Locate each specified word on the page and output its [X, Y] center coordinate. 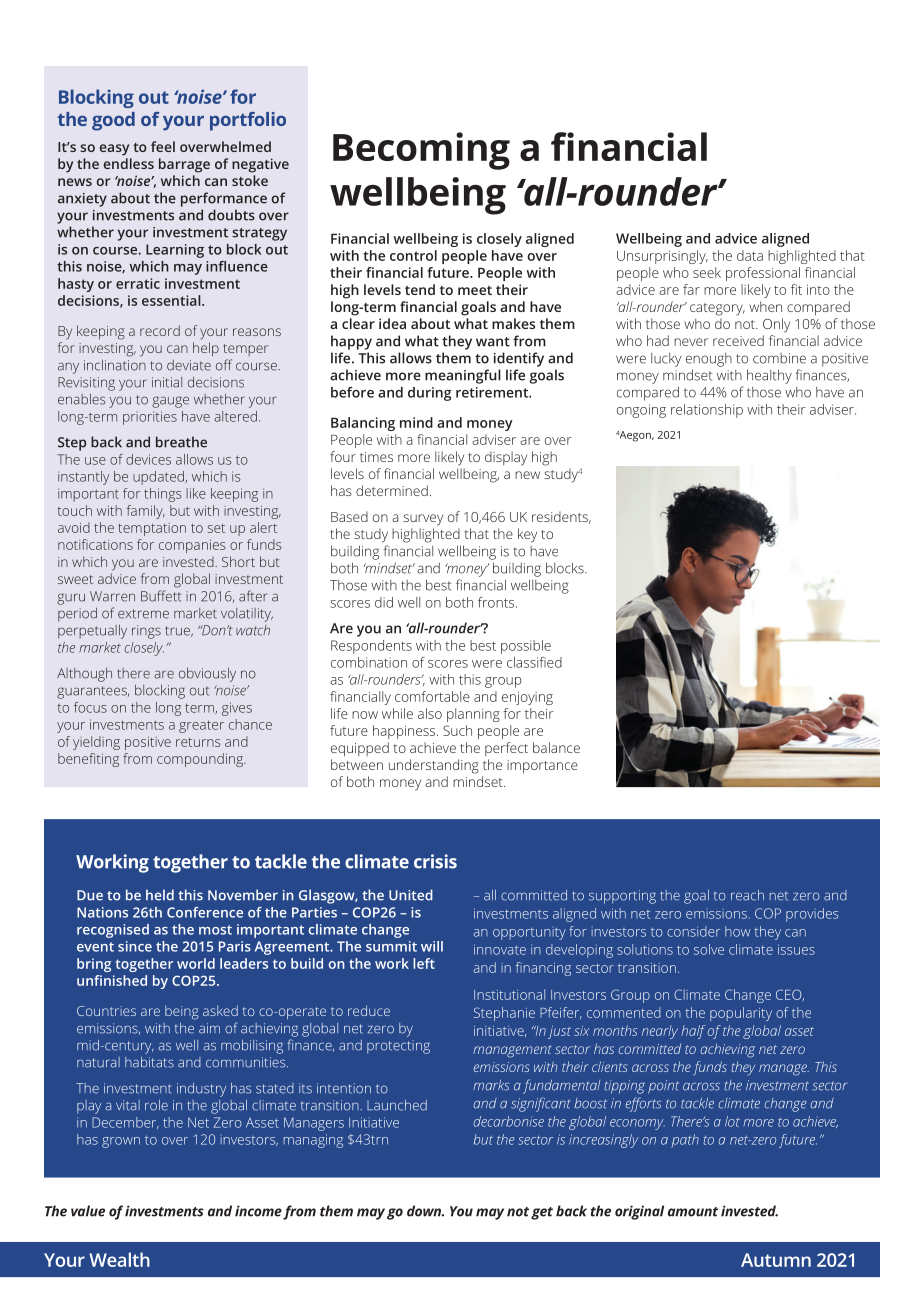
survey [423, 520]
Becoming [421, 151]
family [145, 512]
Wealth [119, 1259]
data [750, 255]
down [425, 1211]
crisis [435, 861]
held [160, 895]
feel [163, 146]
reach [747, 895]
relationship [707, 411]
